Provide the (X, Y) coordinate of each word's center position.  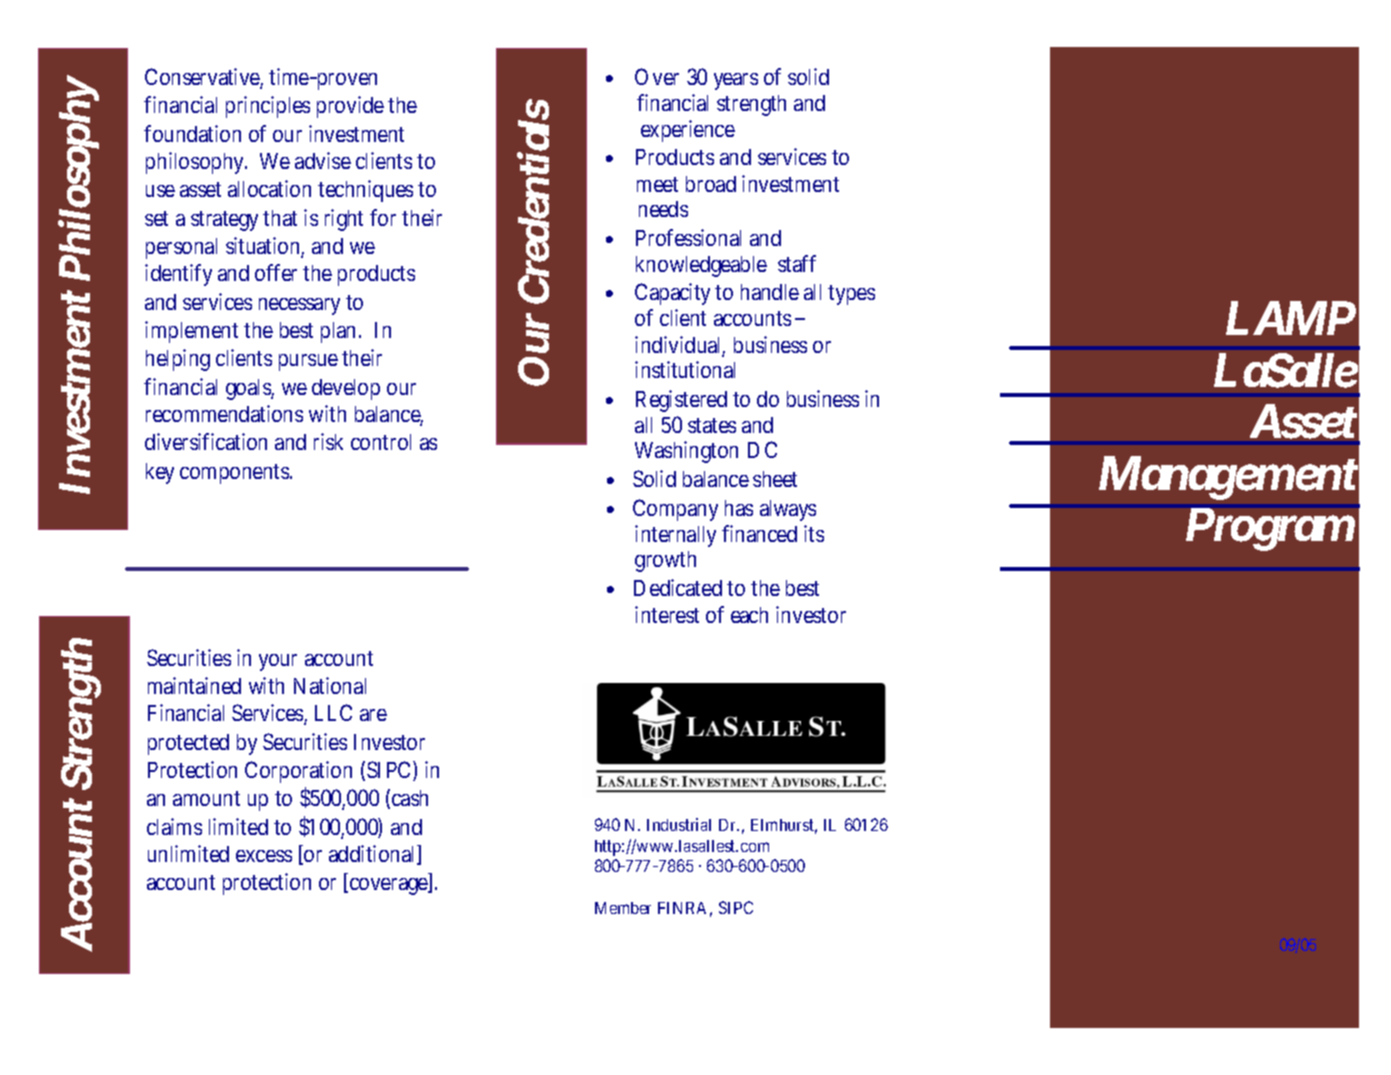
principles (268, 107)
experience (688, 131)
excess (264, 856)
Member (623, 908)
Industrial (679, 824)
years (736, 81)
